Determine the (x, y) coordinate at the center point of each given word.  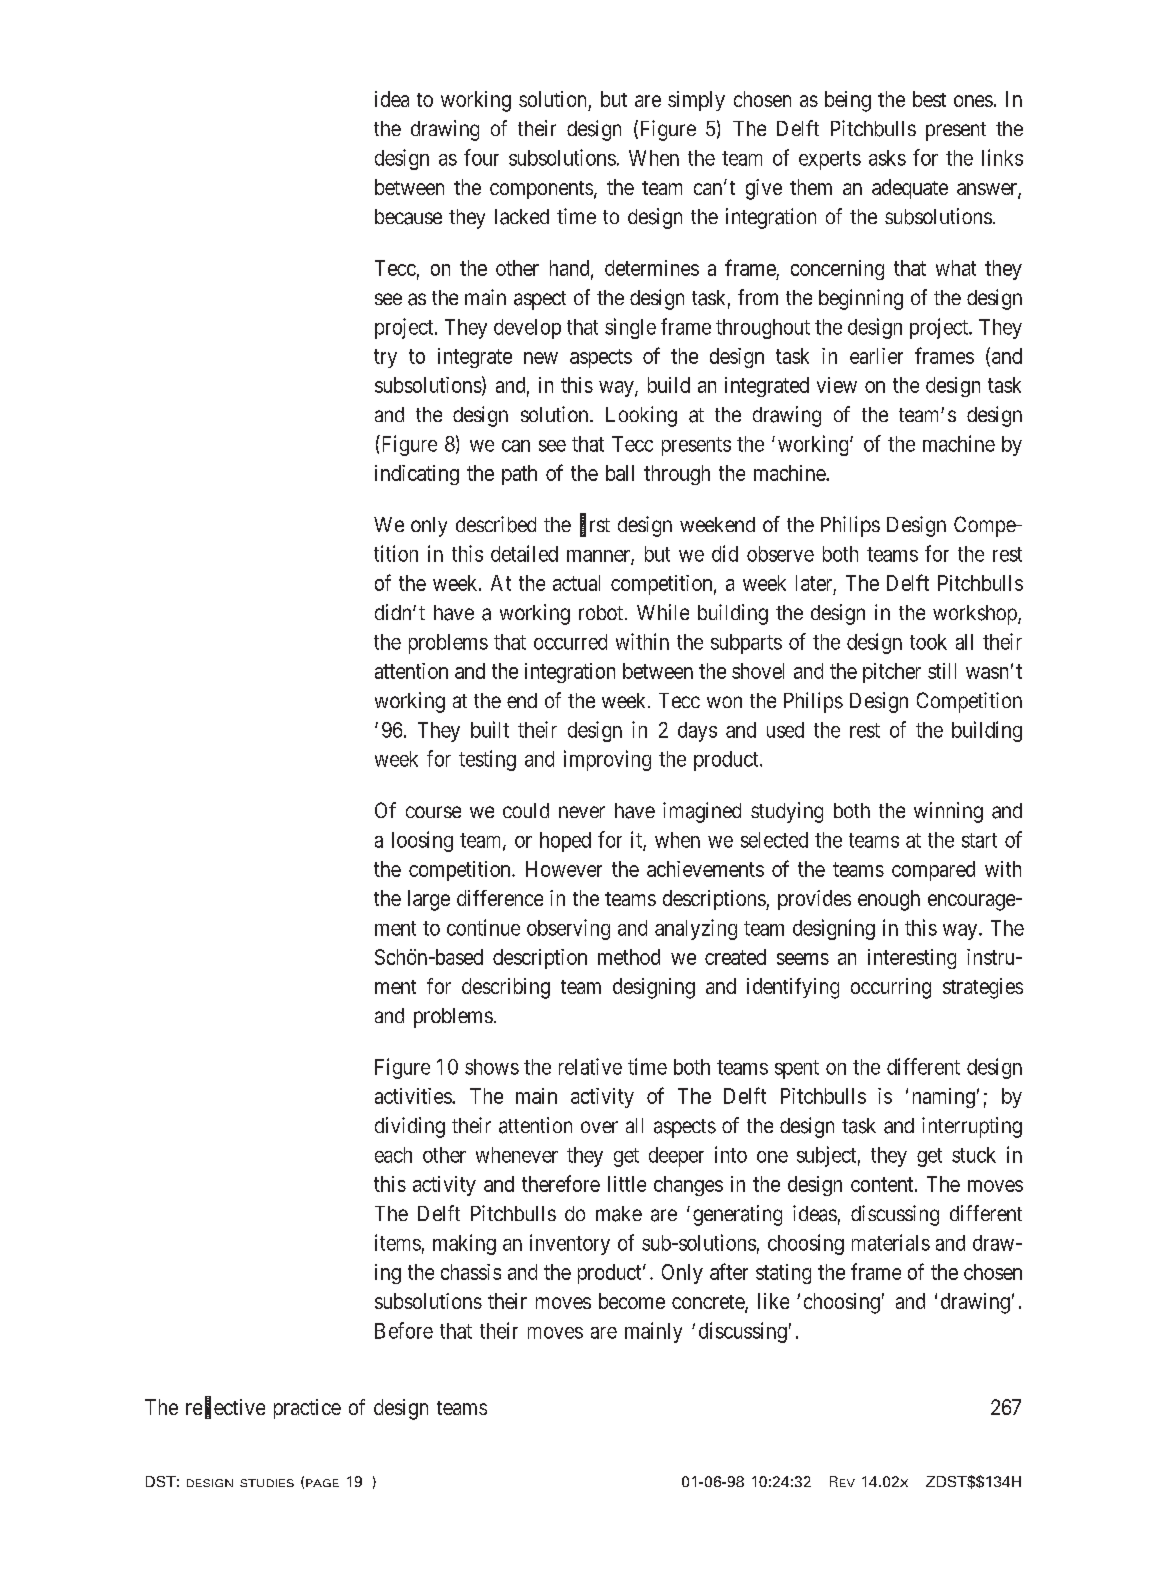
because (408, 217)
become (632, 1301)
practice (307, 1409)
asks (887, 158)
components (541, 190)
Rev (842, 1481)
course (433, 812)
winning (948, 812)
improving (607, 760)
